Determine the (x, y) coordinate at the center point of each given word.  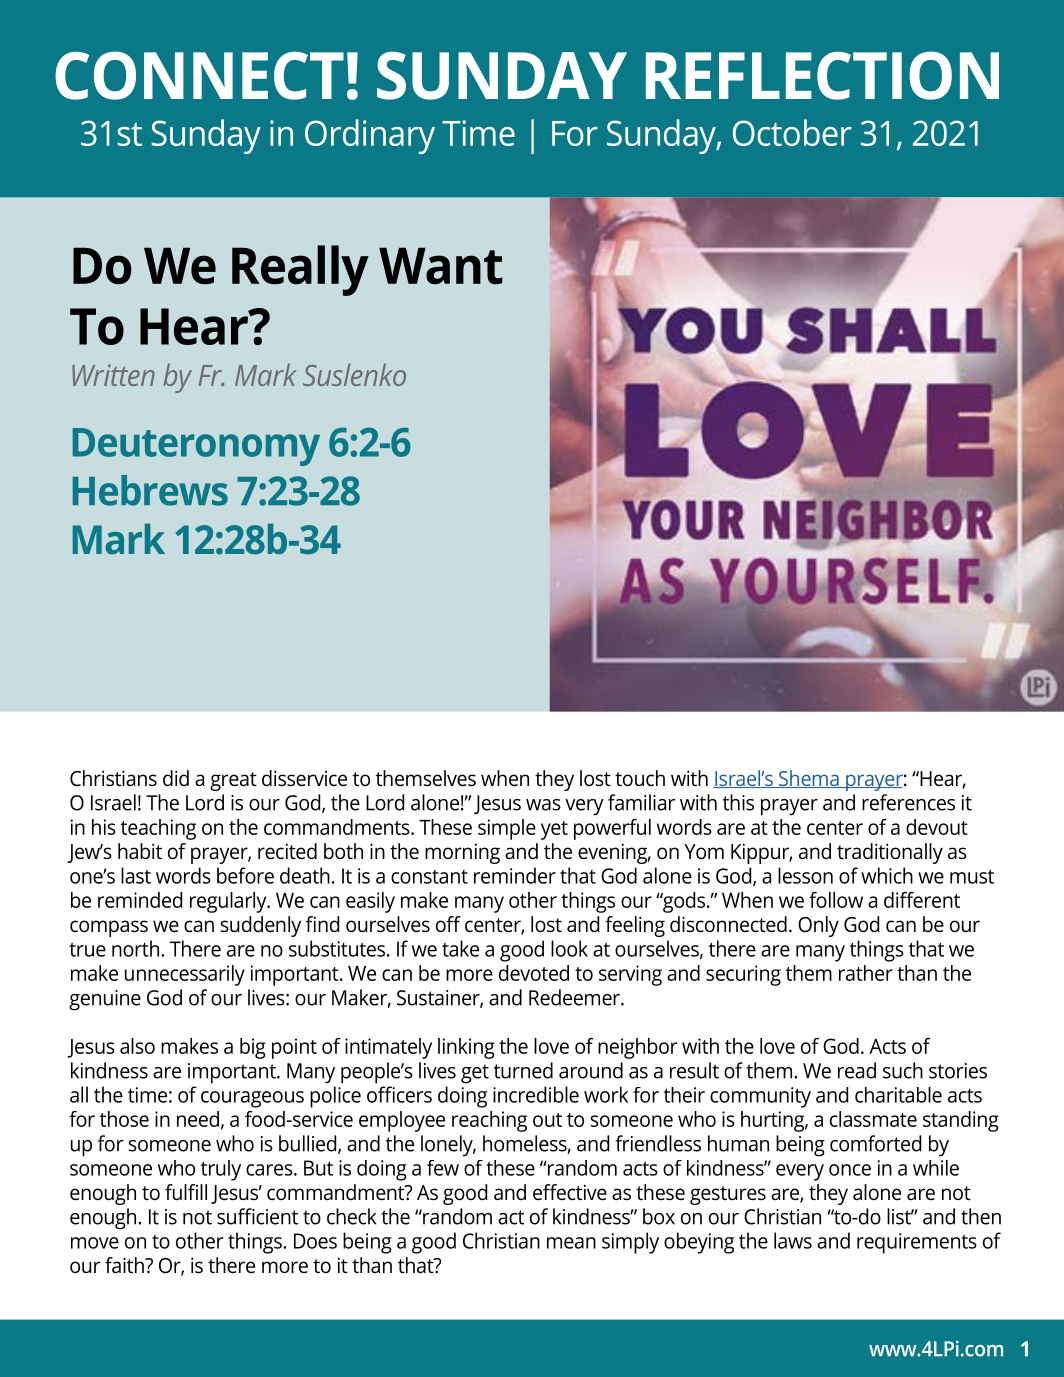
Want (441, 266)
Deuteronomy (196, 447)
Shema (809, 779)
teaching (158, 829)
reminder (515, 875)
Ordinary (370, 136)
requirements (917, 1243)
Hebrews (150, 490)
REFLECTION (822, 75)
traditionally (890, 853)
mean (571, 1243)
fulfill (186, 1192)
